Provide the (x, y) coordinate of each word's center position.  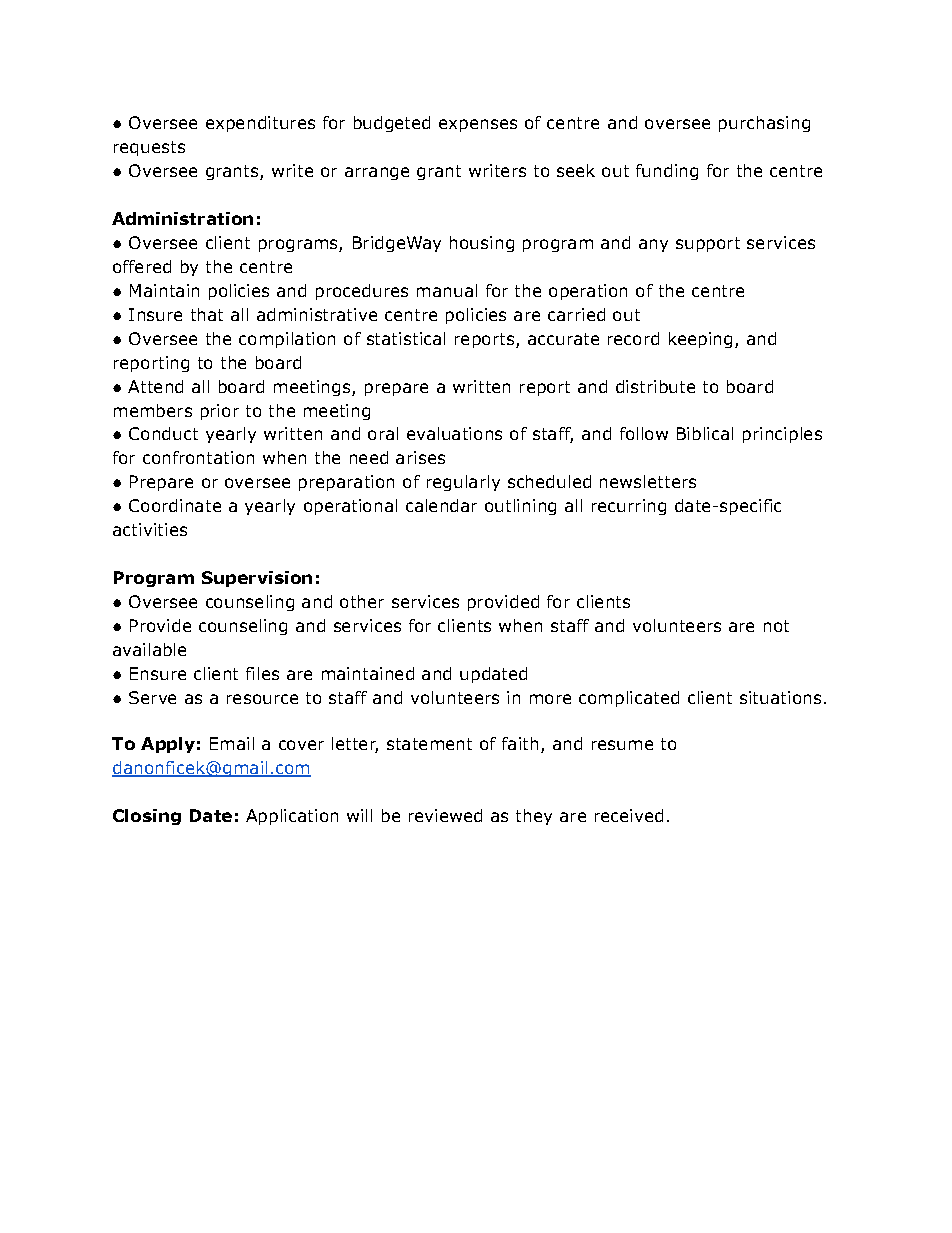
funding (667, 172)
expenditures (260, 124)
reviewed (445, 815)
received (629, 815)
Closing (147, 817)
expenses (478, 125)
